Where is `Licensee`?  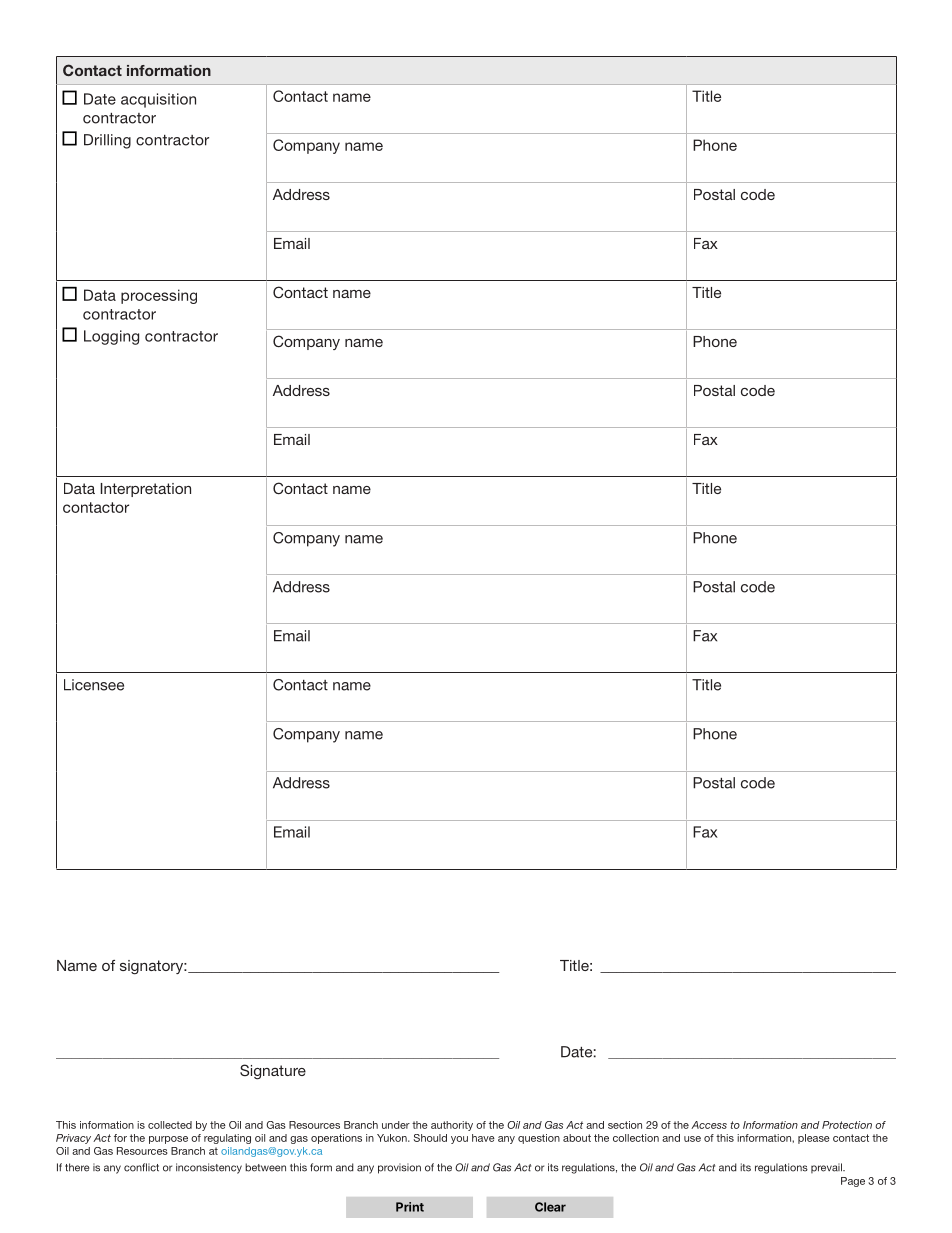
Licensee is located at coordinates (94, 685).
